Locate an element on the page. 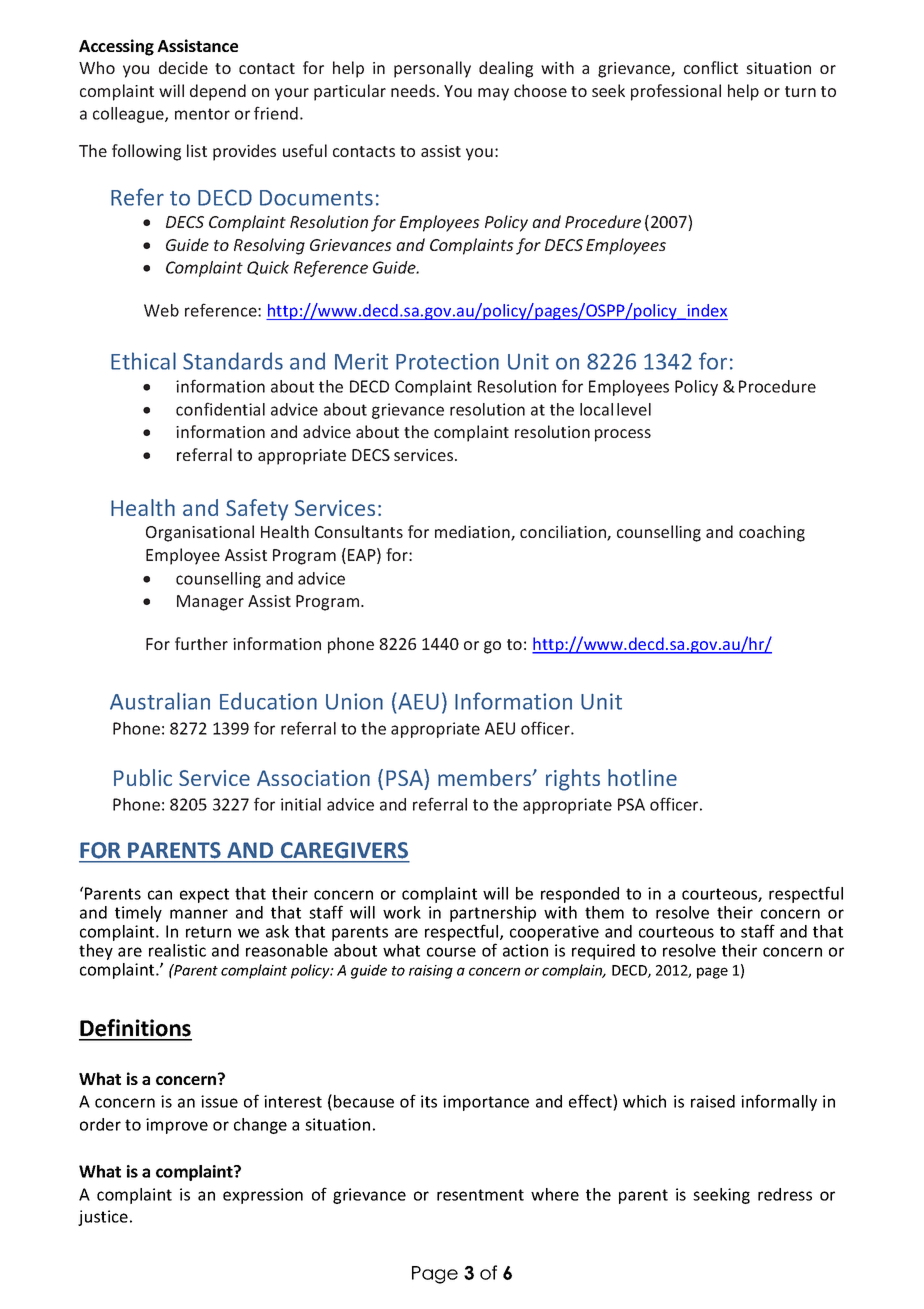 This image has height=1309, width=924. members is located at coordinates (486, 777).
